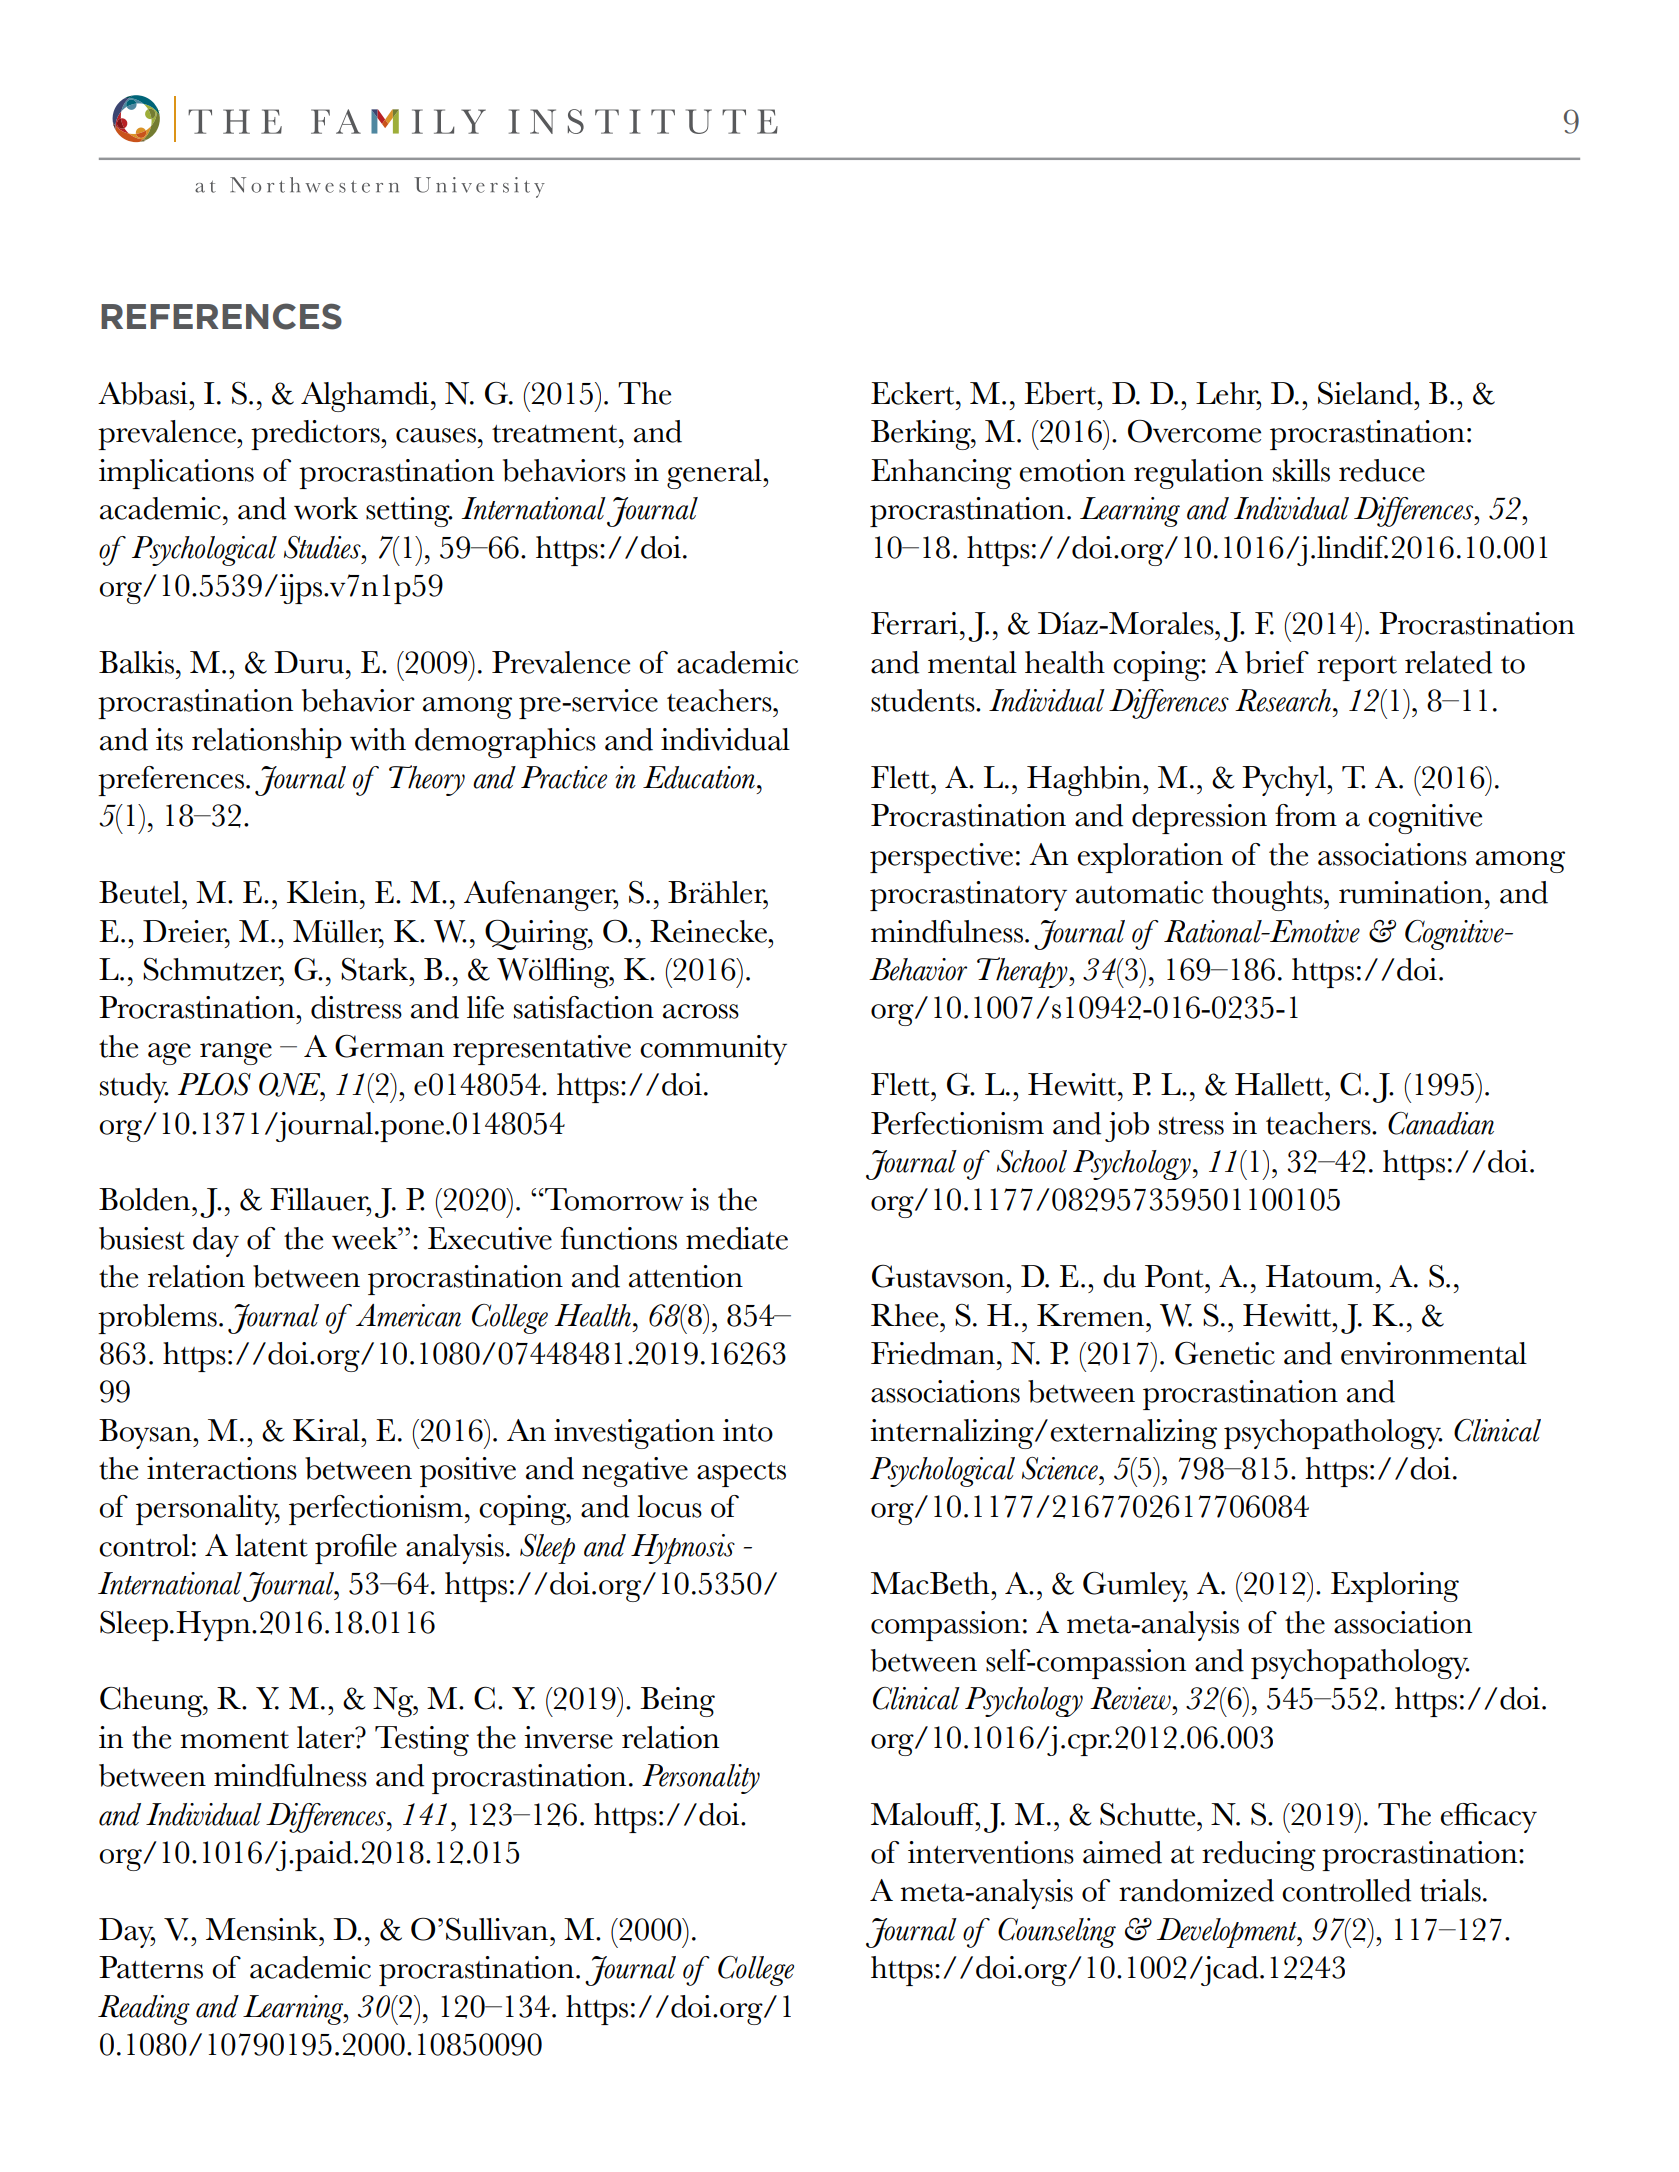  What do you see at coordinates (322, 892) in the screenshot?
I see `Klein` at bounding box center [322, 892].
